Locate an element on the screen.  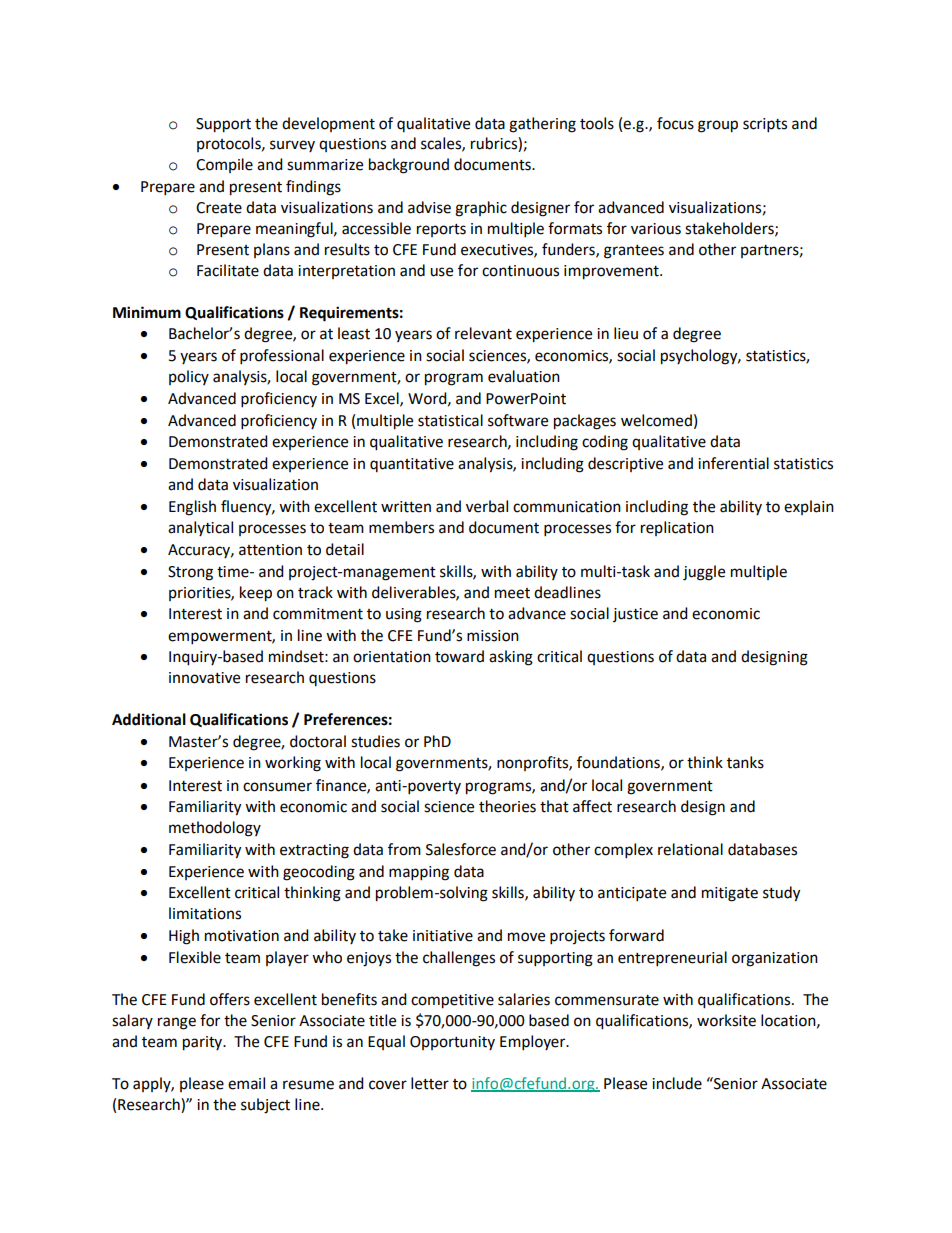
consumer is located at coordinates (277, 787).
